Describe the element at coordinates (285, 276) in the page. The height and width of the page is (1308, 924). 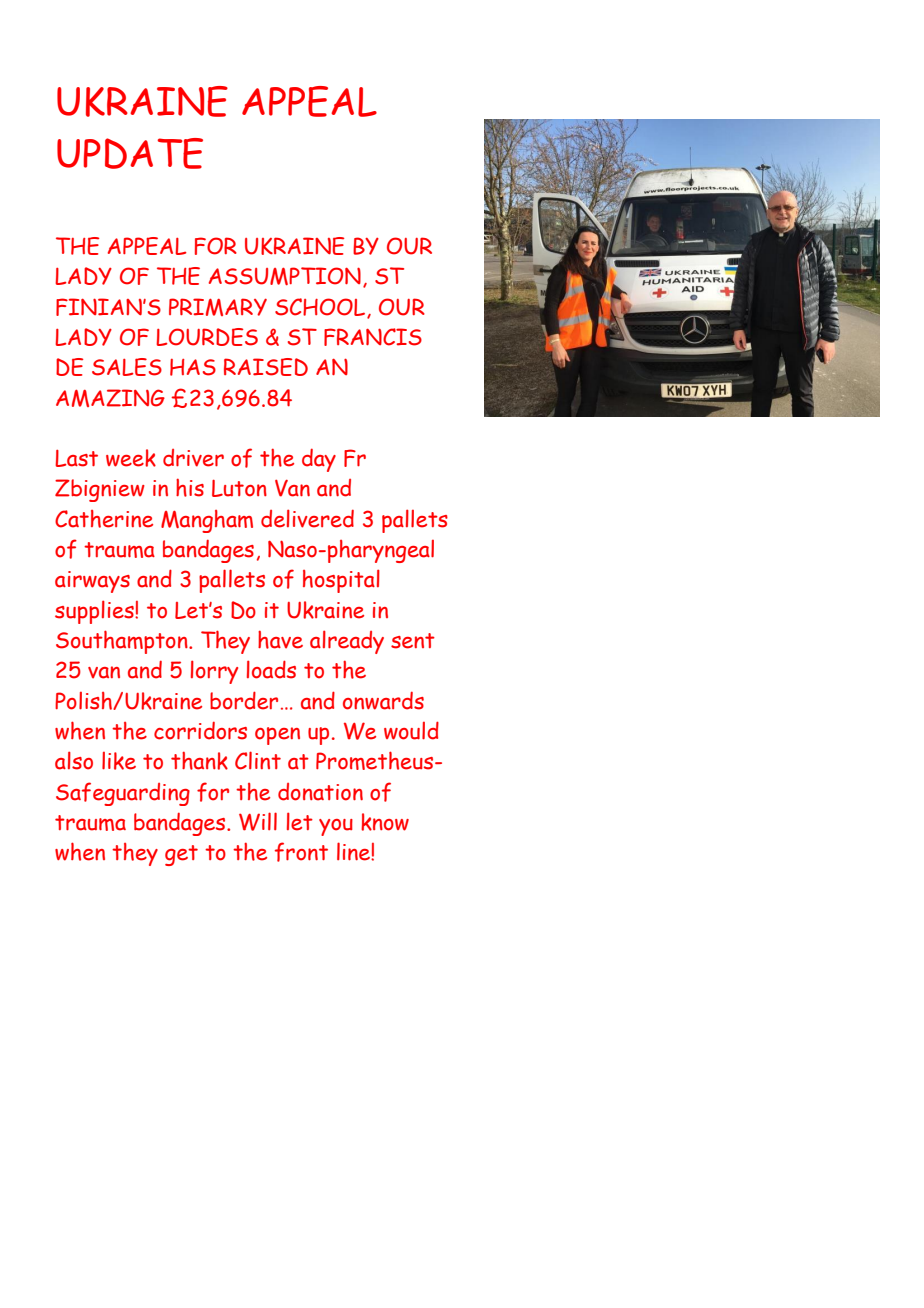
I see `ASSUMPTION` at that location.
